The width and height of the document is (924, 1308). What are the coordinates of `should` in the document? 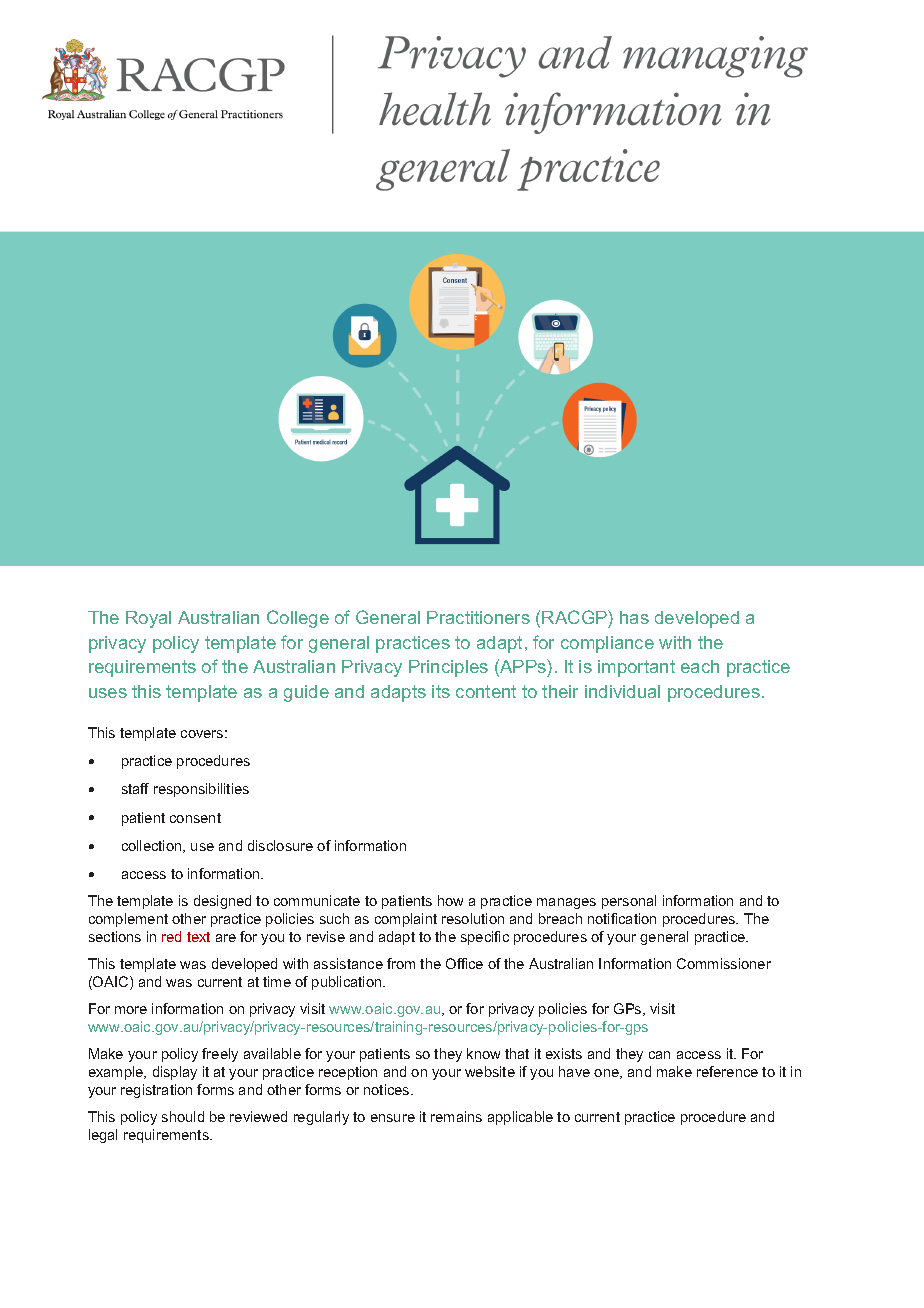 It's located at (183, 1116).
